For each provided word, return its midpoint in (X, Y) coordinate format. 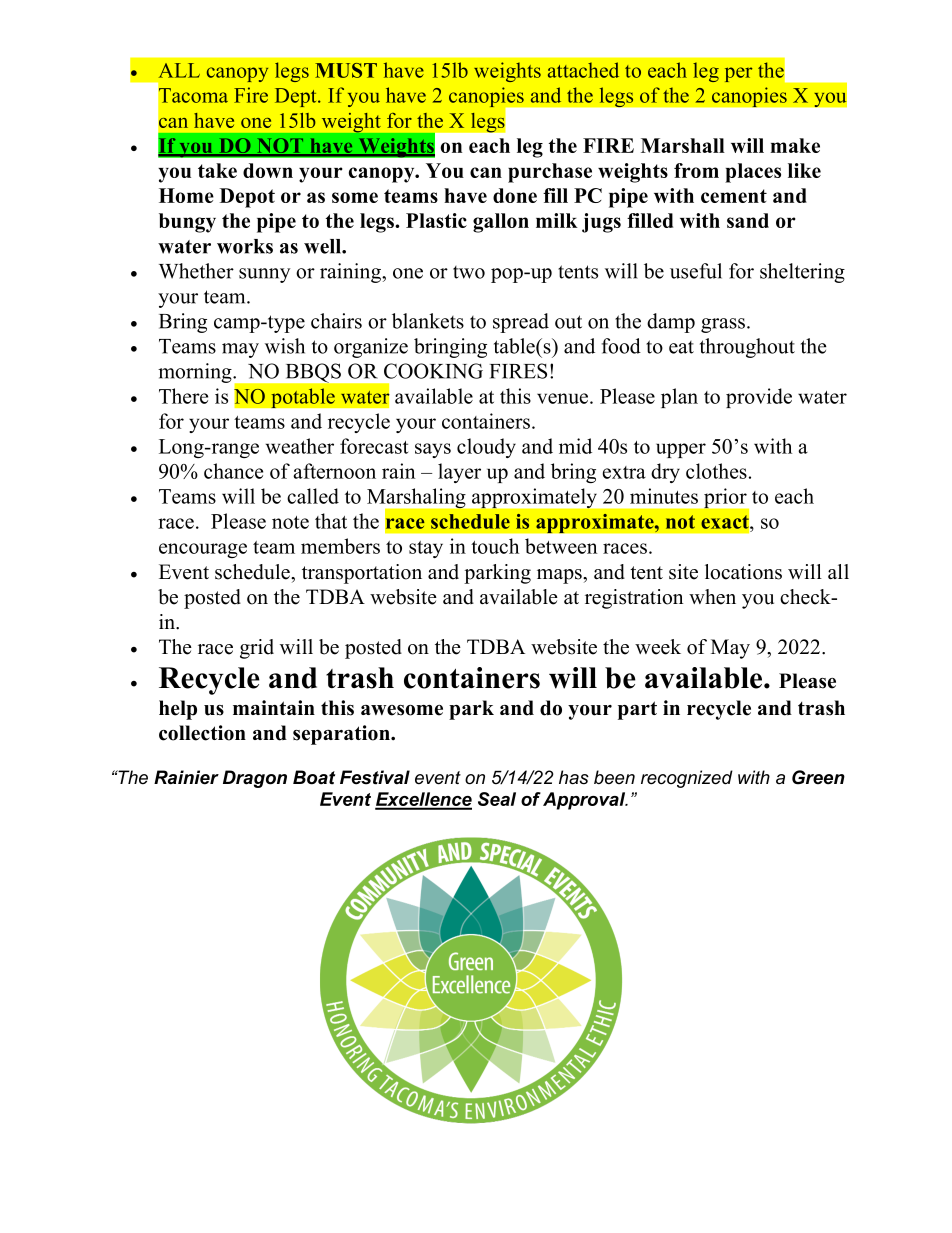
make (795, 145)
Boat (314, 777)
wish (285, 346)
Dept (297, 97)
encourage (203, 550)
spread (521, 323)
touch (495, 546)
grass (723, 325)
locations (743, 572)
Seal (497, 799)
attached (583, 70)
